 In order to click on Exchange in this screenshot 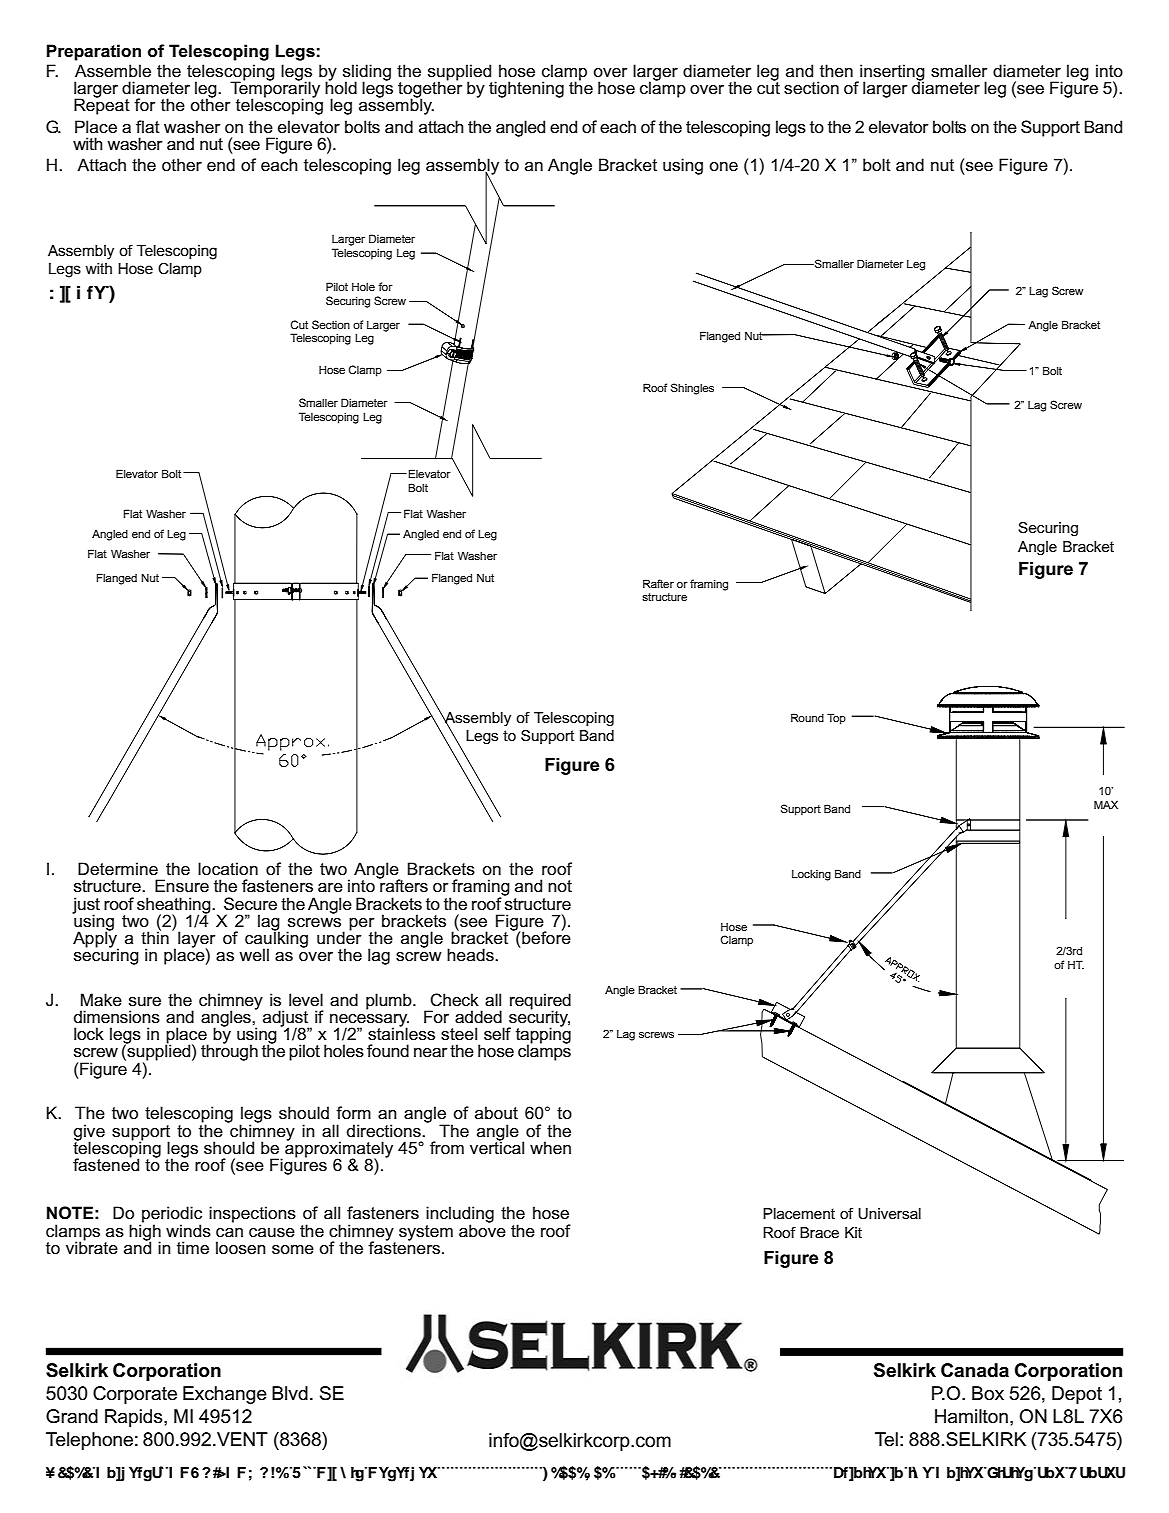, I will do `click(225, 1395)`.
